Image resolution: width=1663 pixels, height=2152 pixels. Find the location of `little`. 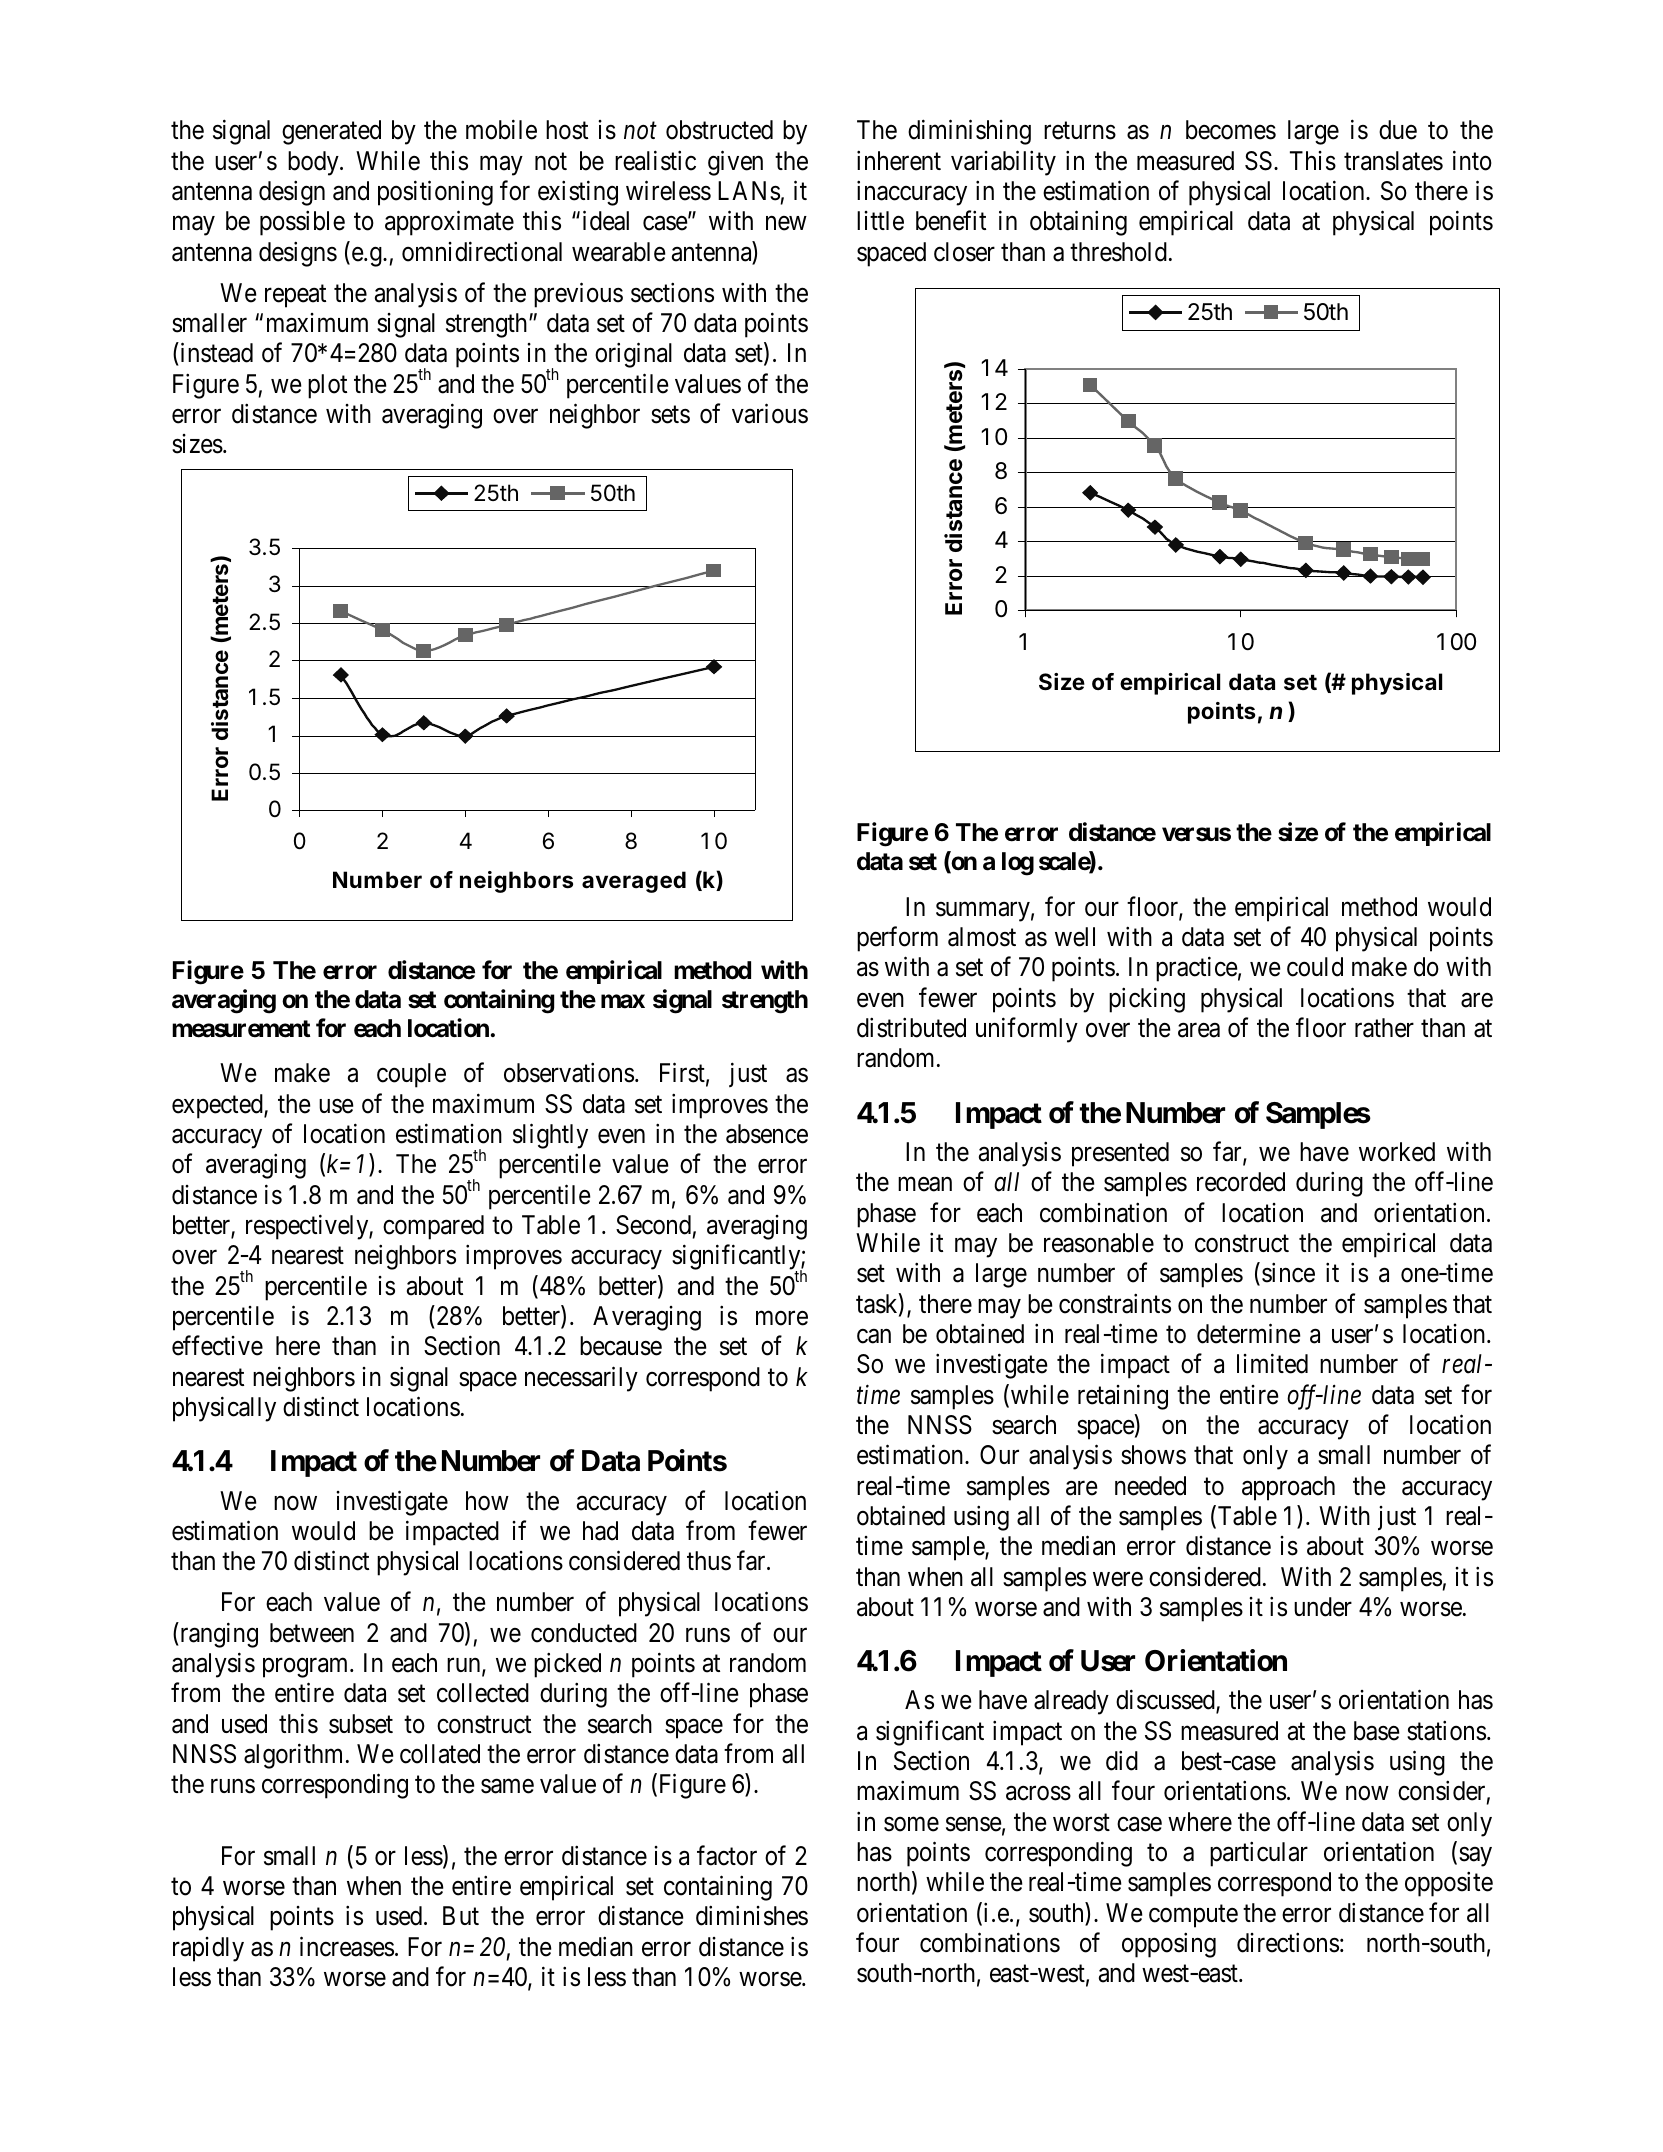

little is located at coordinates (880, 221).
